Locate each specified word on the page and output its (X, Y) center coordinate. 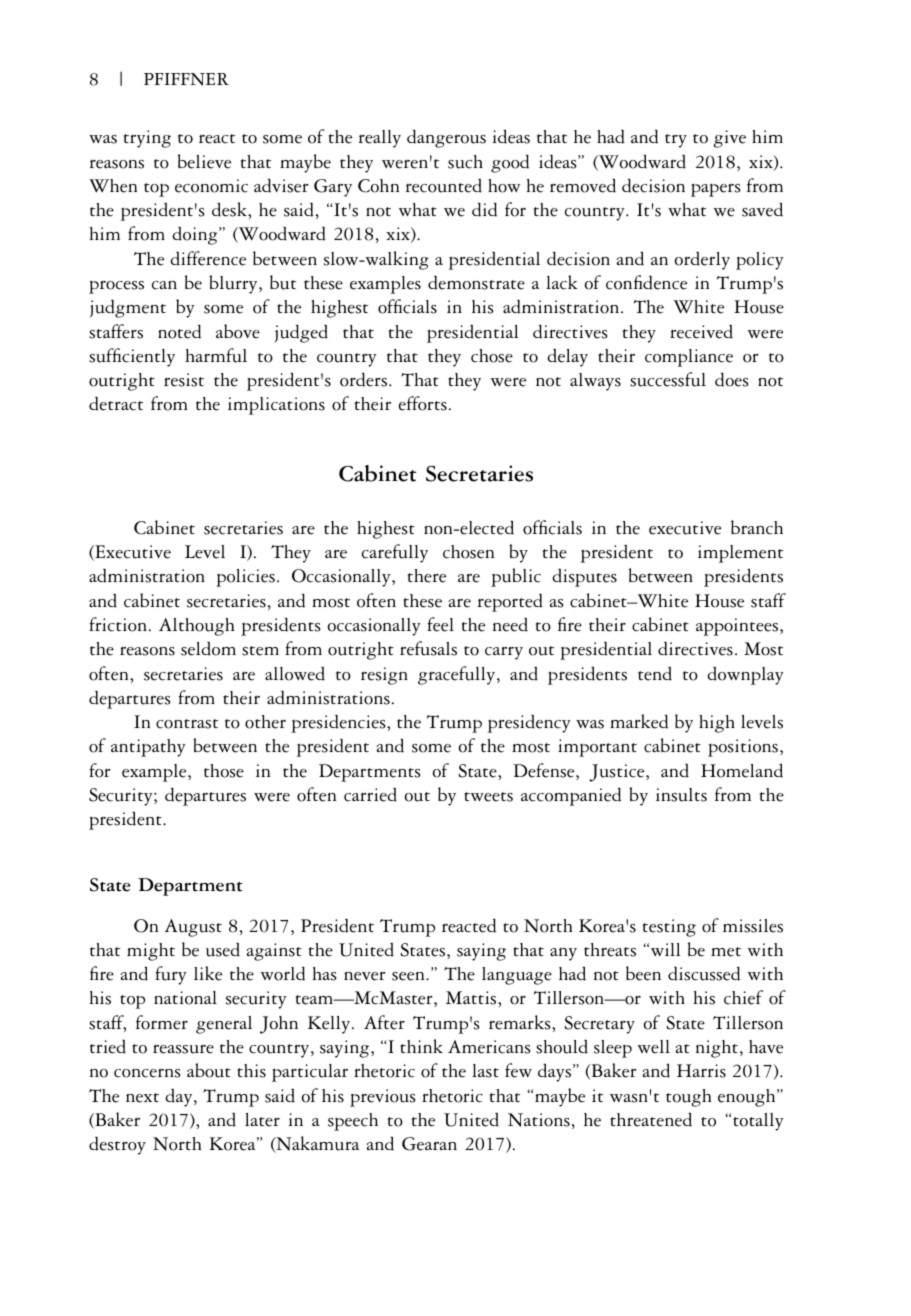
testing (669, 928)
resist (184, 380)
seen (409, 976)
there (427, 576)
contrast (187, 724)
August (193, 928)
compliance (689, 358)
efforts (423, 403)
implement (740, 554)
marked (639, 721)
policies (245, 578)
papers (716, 190)
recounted (444, 186)
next (142, 1098)
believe (204, 161)
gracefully (458, 675)
